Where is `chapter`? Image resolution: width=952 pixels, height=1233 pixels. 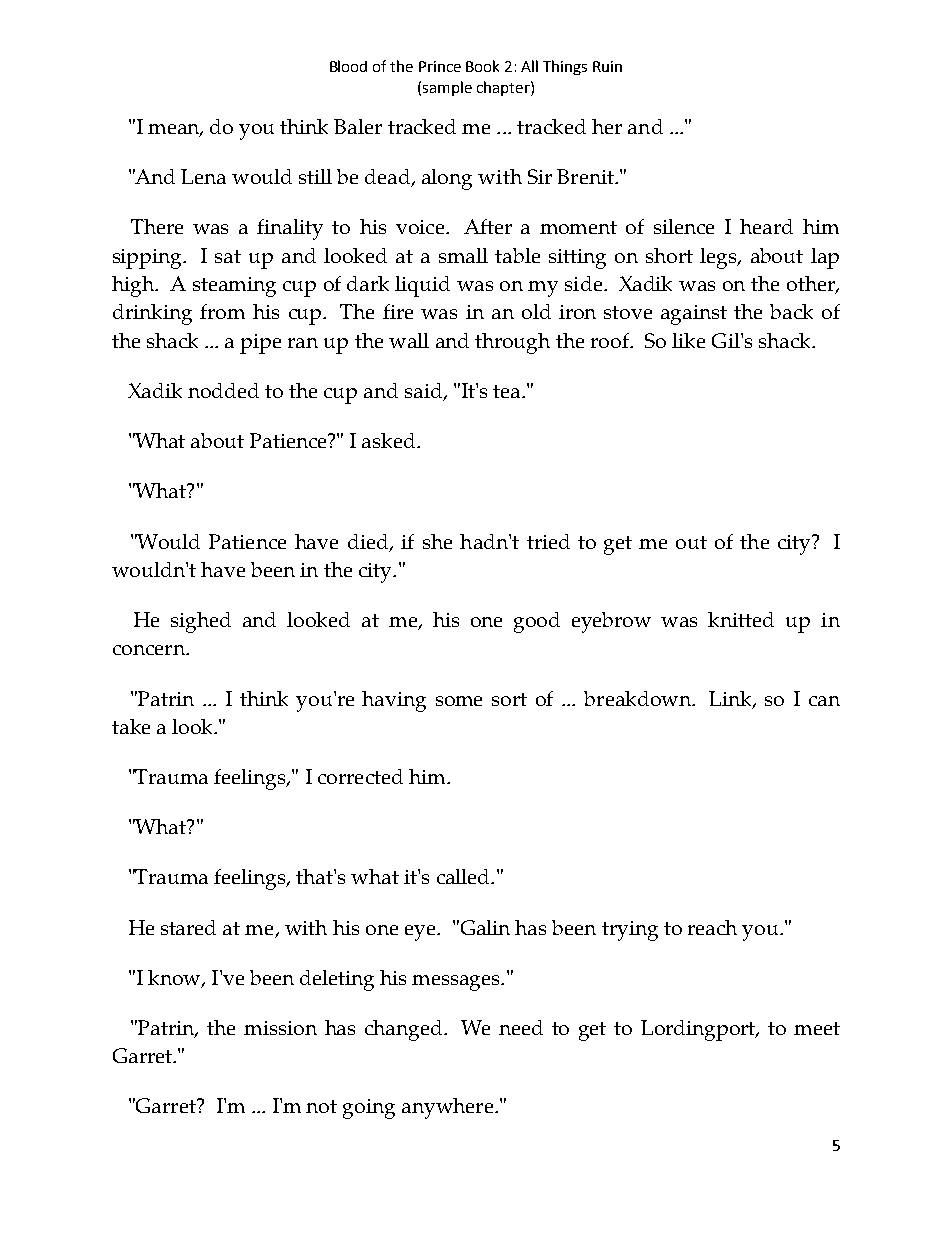 chapter is located at coordinates (504, 88).
